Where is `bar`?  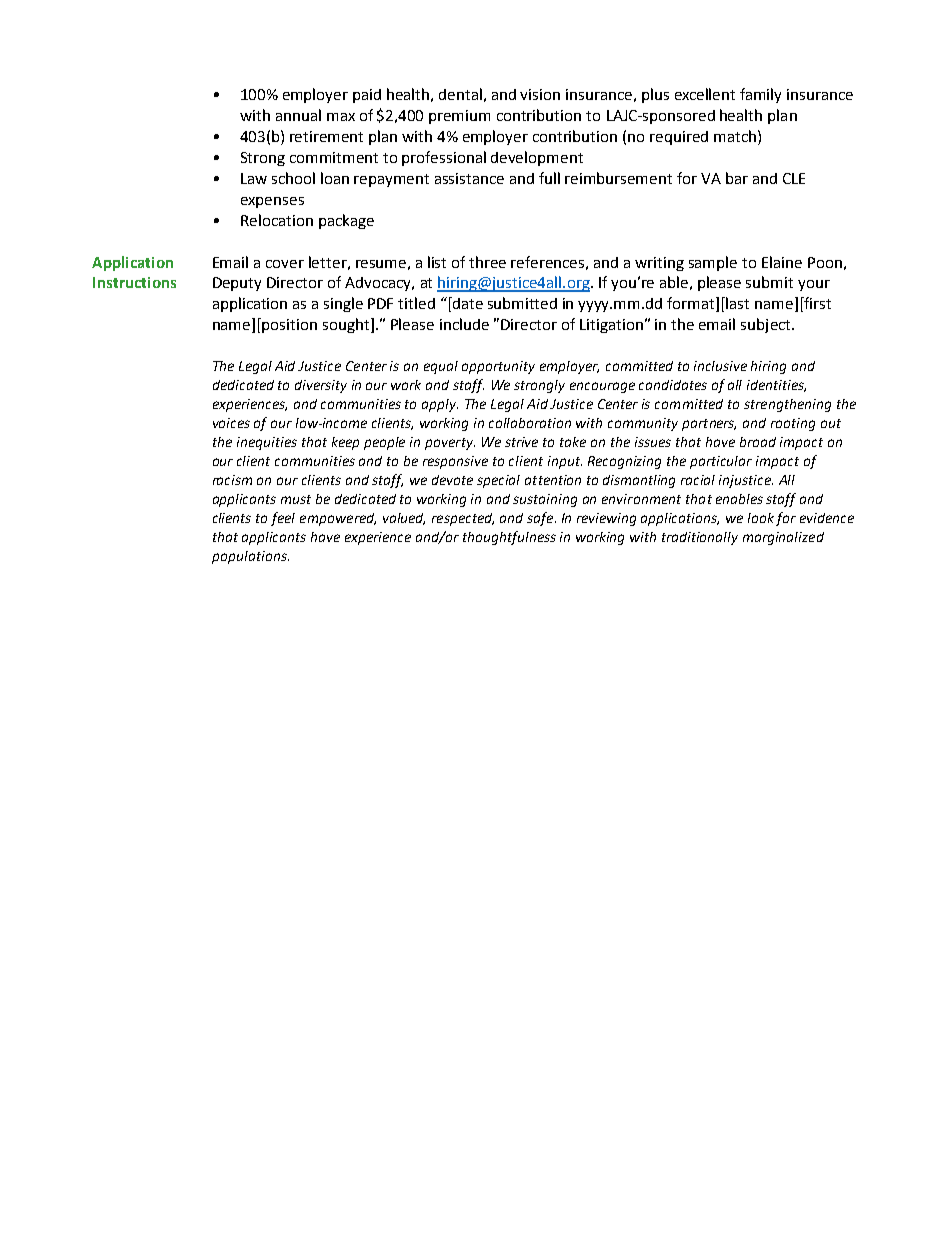 bar is located at coordinates (737, 178).
